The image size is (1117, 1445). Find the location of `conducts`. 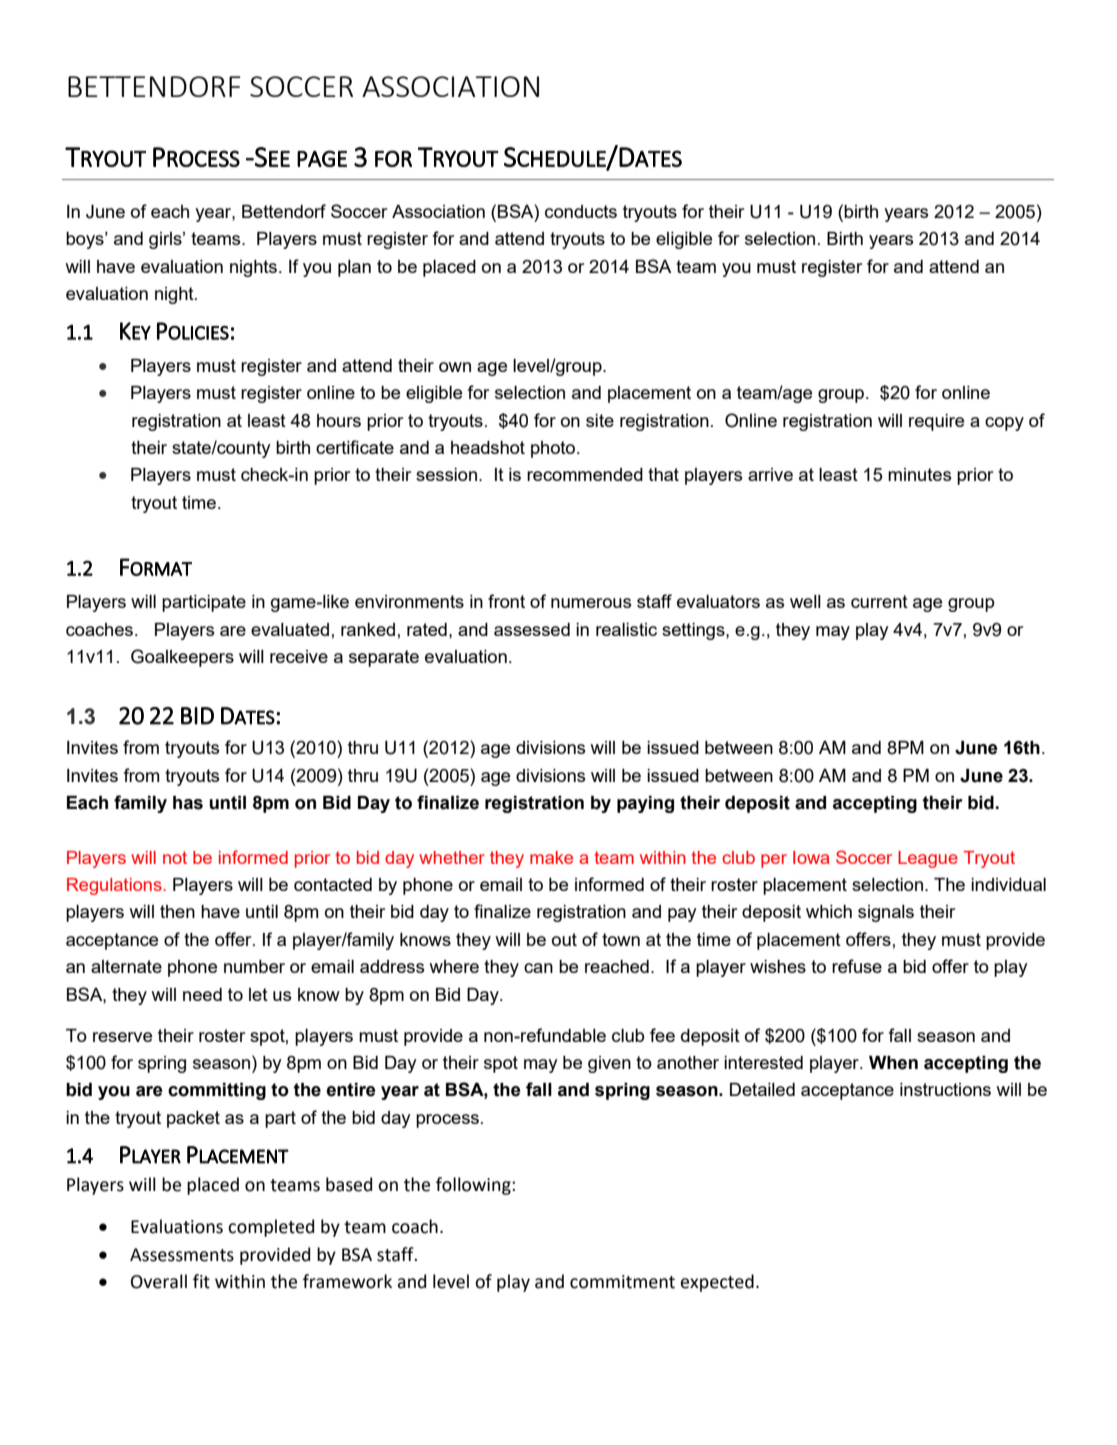

conducts is located at coordinates (581, 211).
